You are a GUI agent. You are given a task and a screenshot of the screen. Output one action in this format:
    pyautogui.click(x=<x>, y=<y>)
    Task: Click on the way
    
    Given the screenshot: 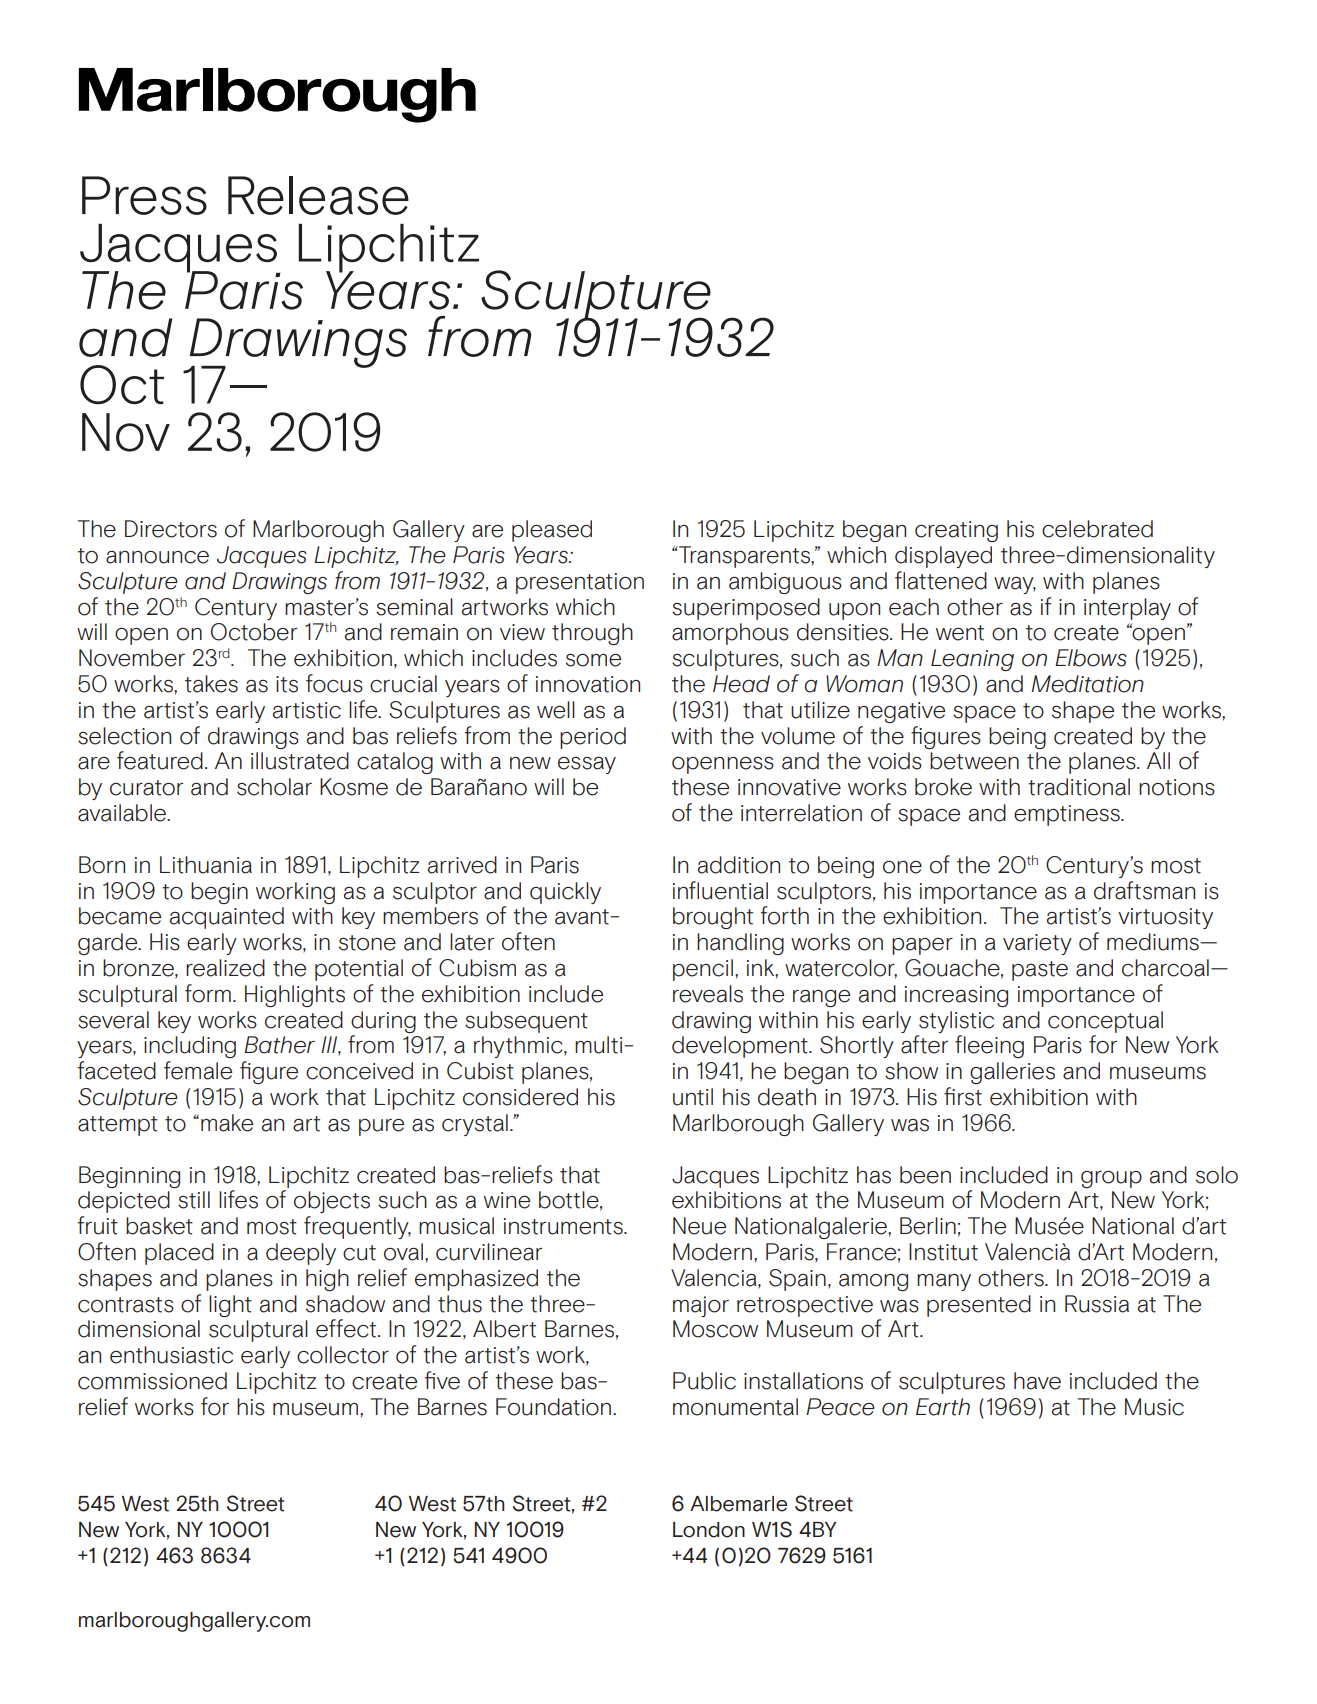 What is the action you would take?
    pyautogui.click(x=1015, y=585)
